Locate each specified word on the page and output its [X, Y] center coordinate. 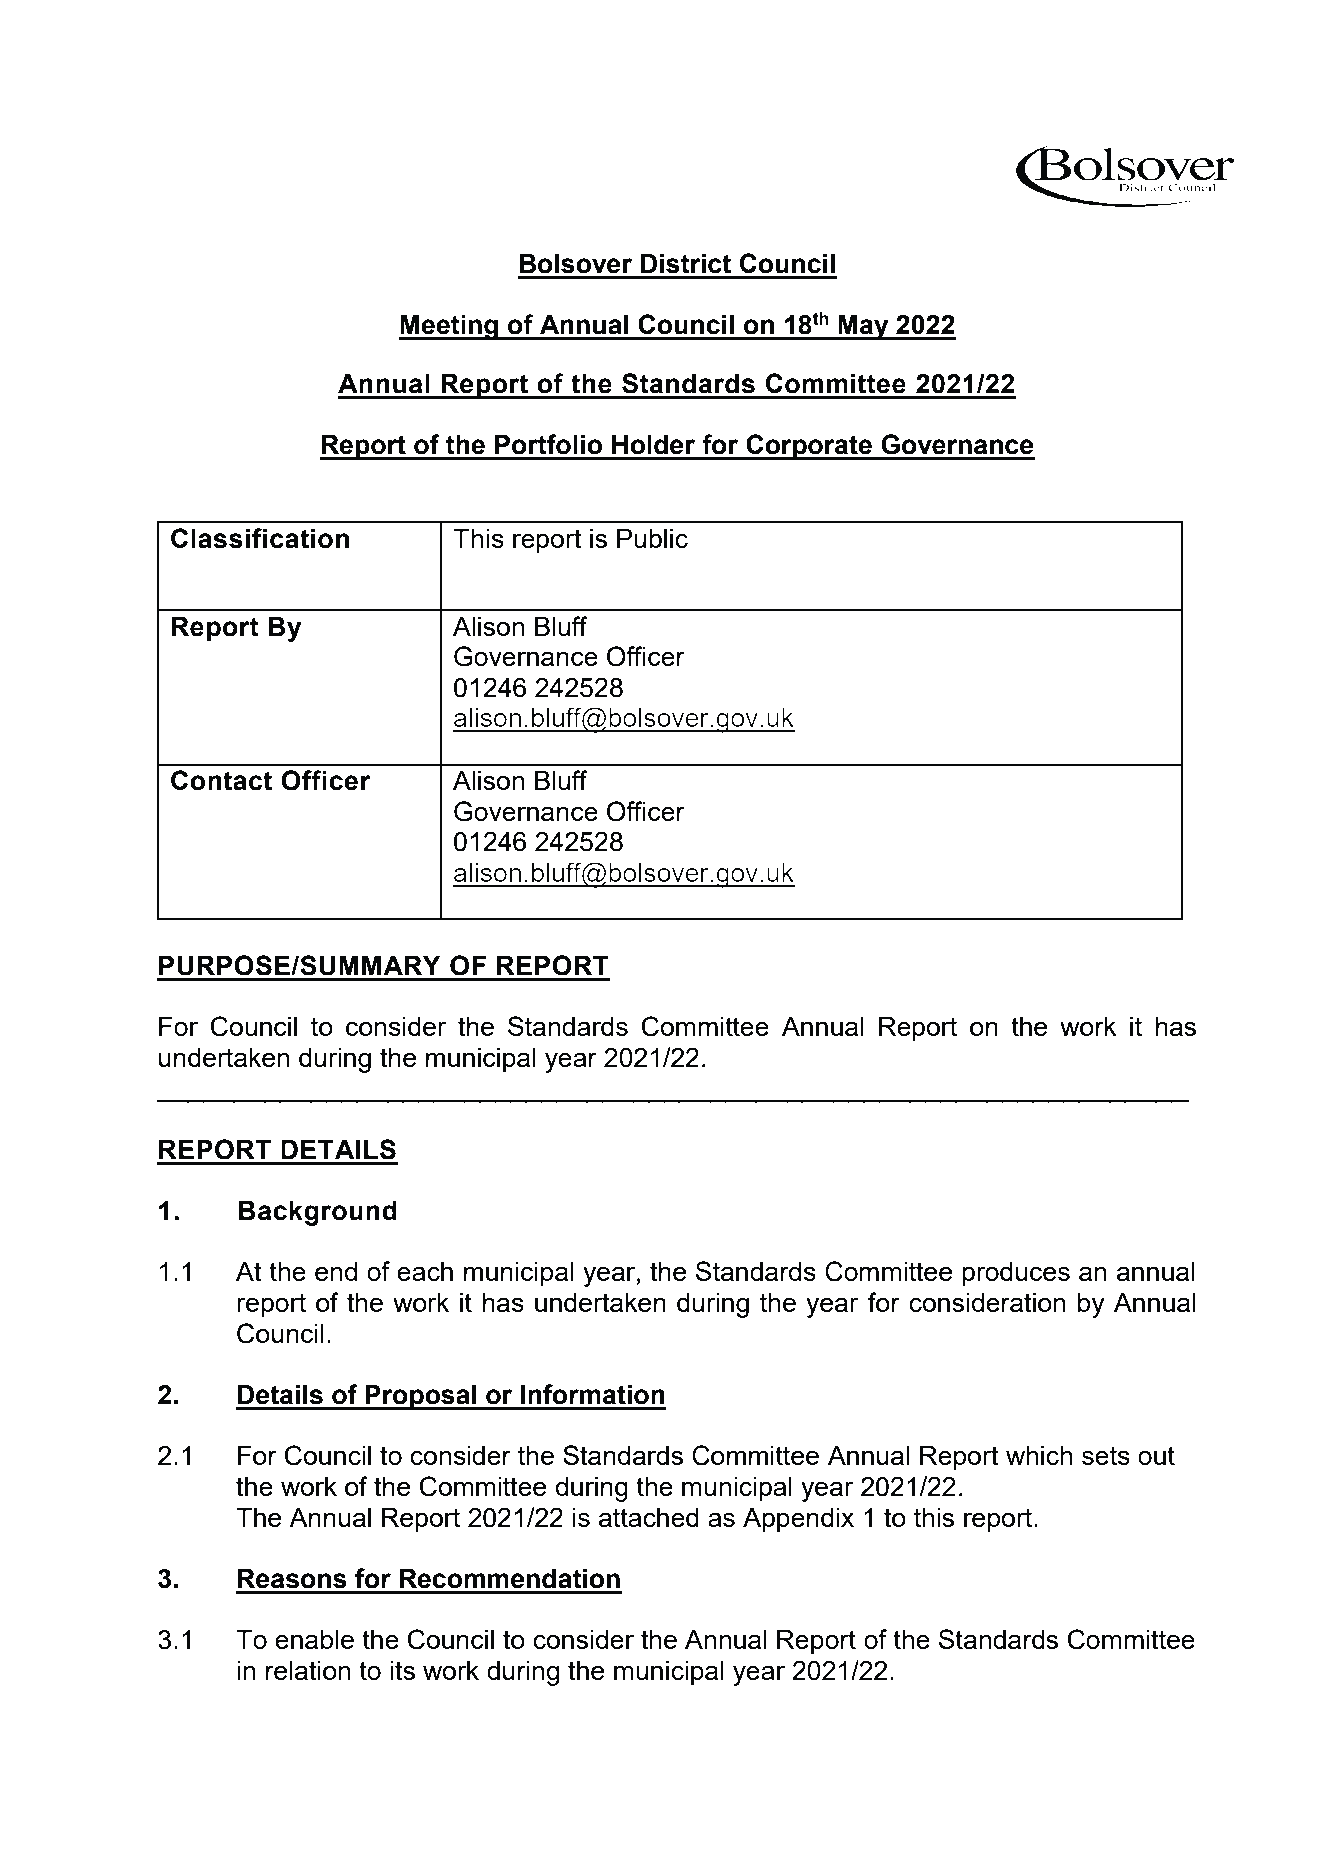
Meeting [450, 327]
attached [649, 1517]
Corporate [809, 447]
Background [318, 1213]
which [1039, 1455]
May [863, 327]
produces [1016, 1274]
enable [314, 1639]
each [425, 1271]
